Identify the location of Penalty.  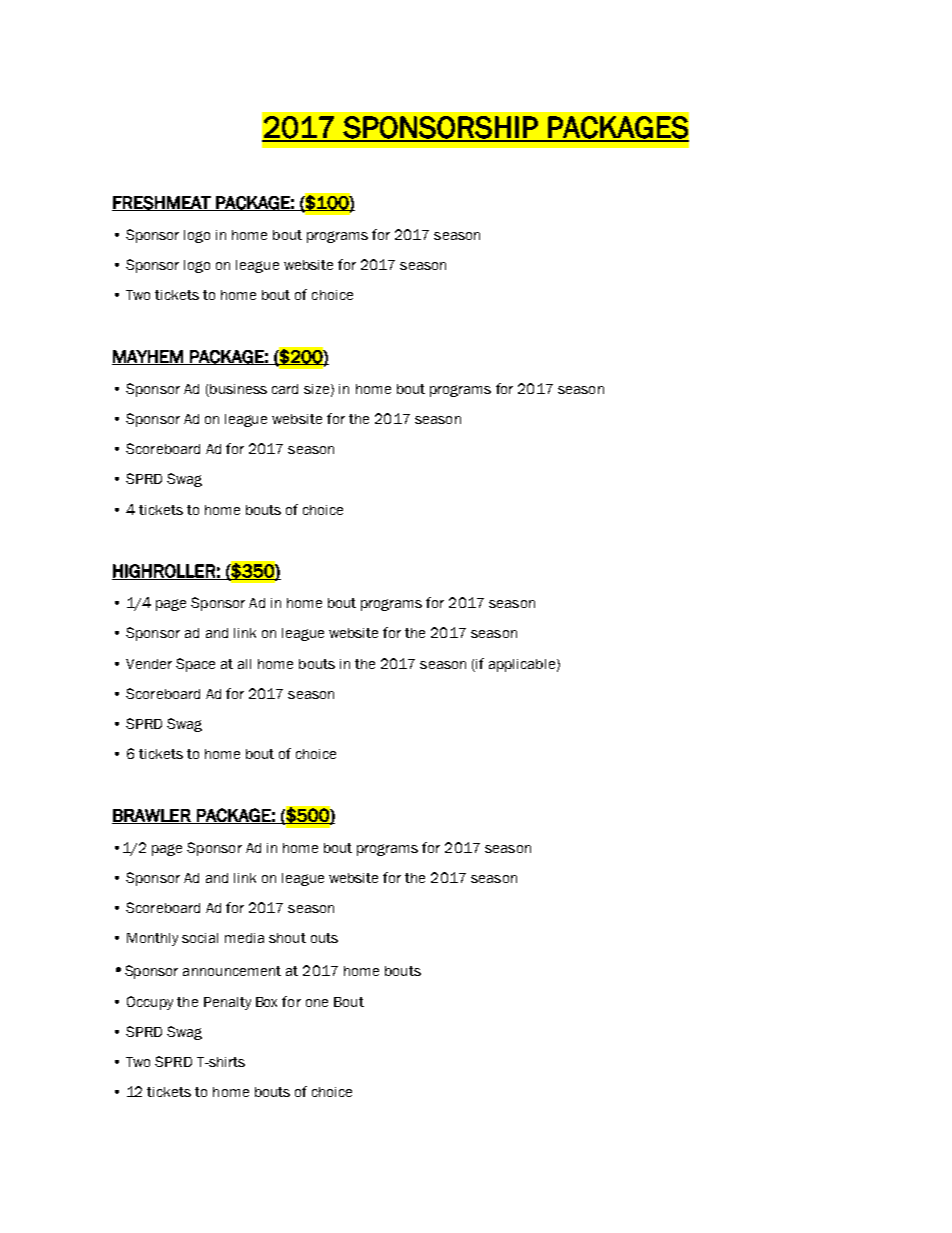
(227, 1003).
